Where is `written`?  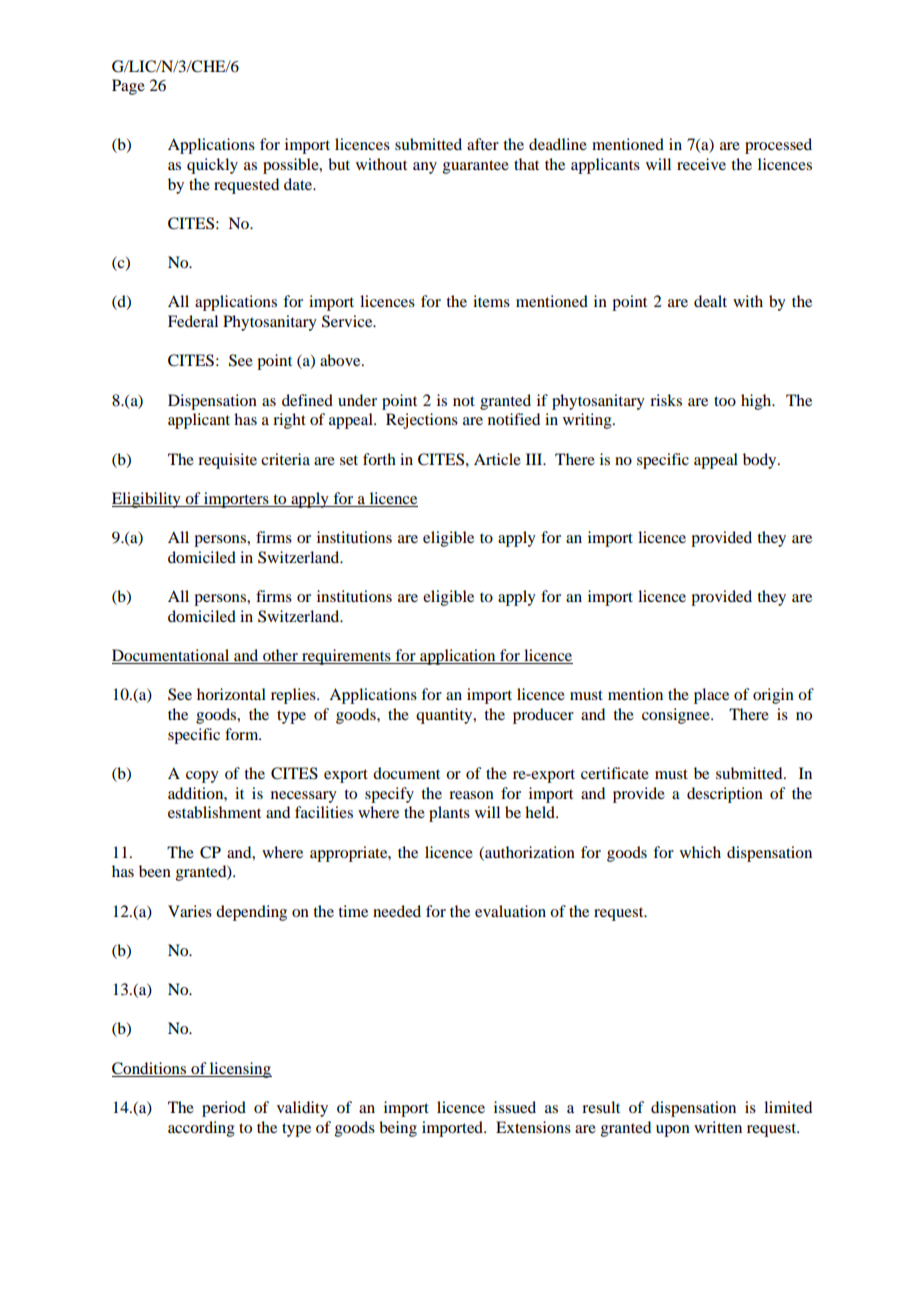 written is located at coordinates (718, 1127).
